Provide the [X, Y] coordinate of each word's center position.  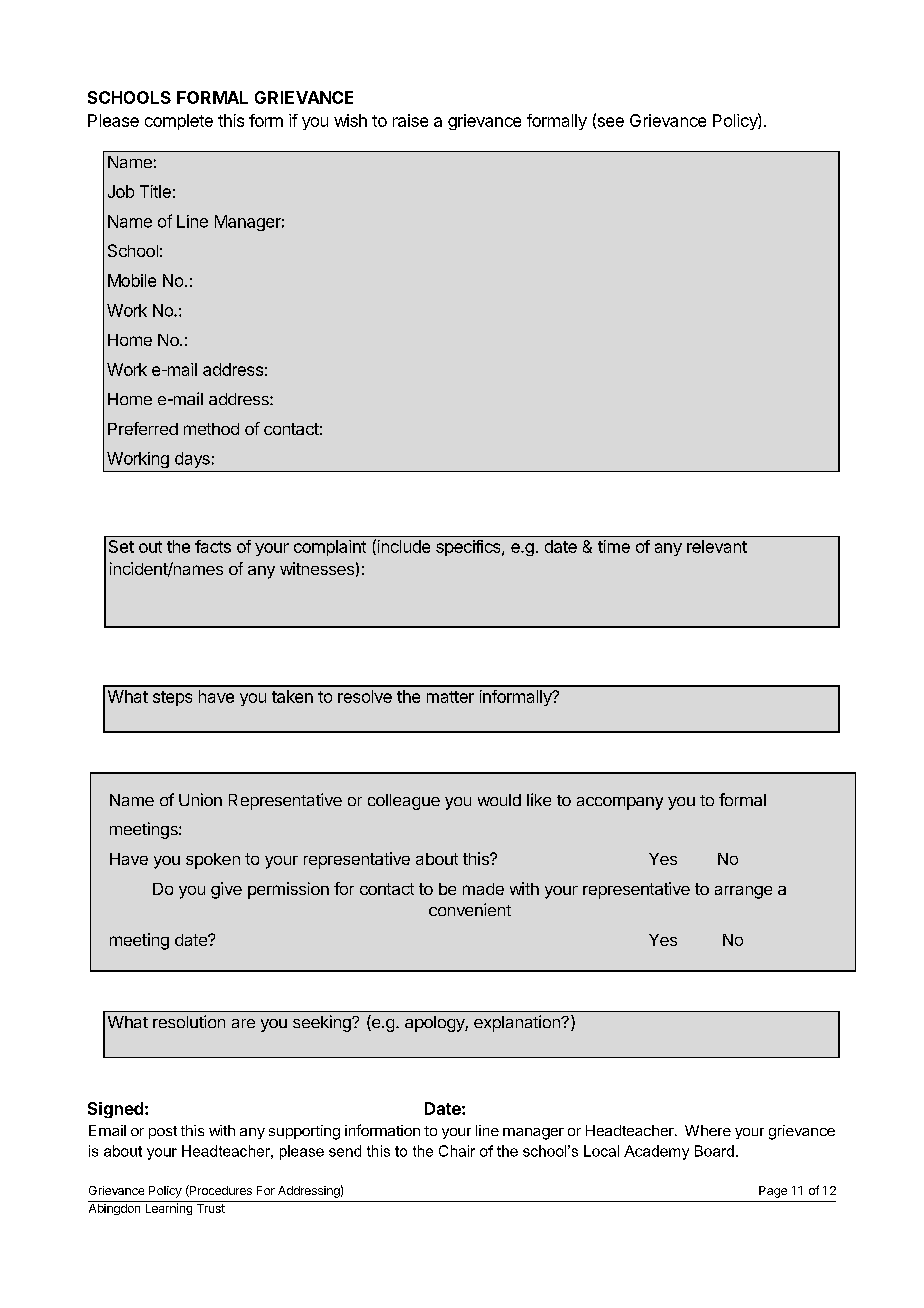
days [192, 460]
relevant [717, 546]
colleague [404, 802]
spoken [213, 861]
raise [410, 120]
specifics [469, 548]
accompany [620, 803]
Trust [210, 1207]
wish [350, 120]
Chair [457, 1151]
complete [179, 122]
